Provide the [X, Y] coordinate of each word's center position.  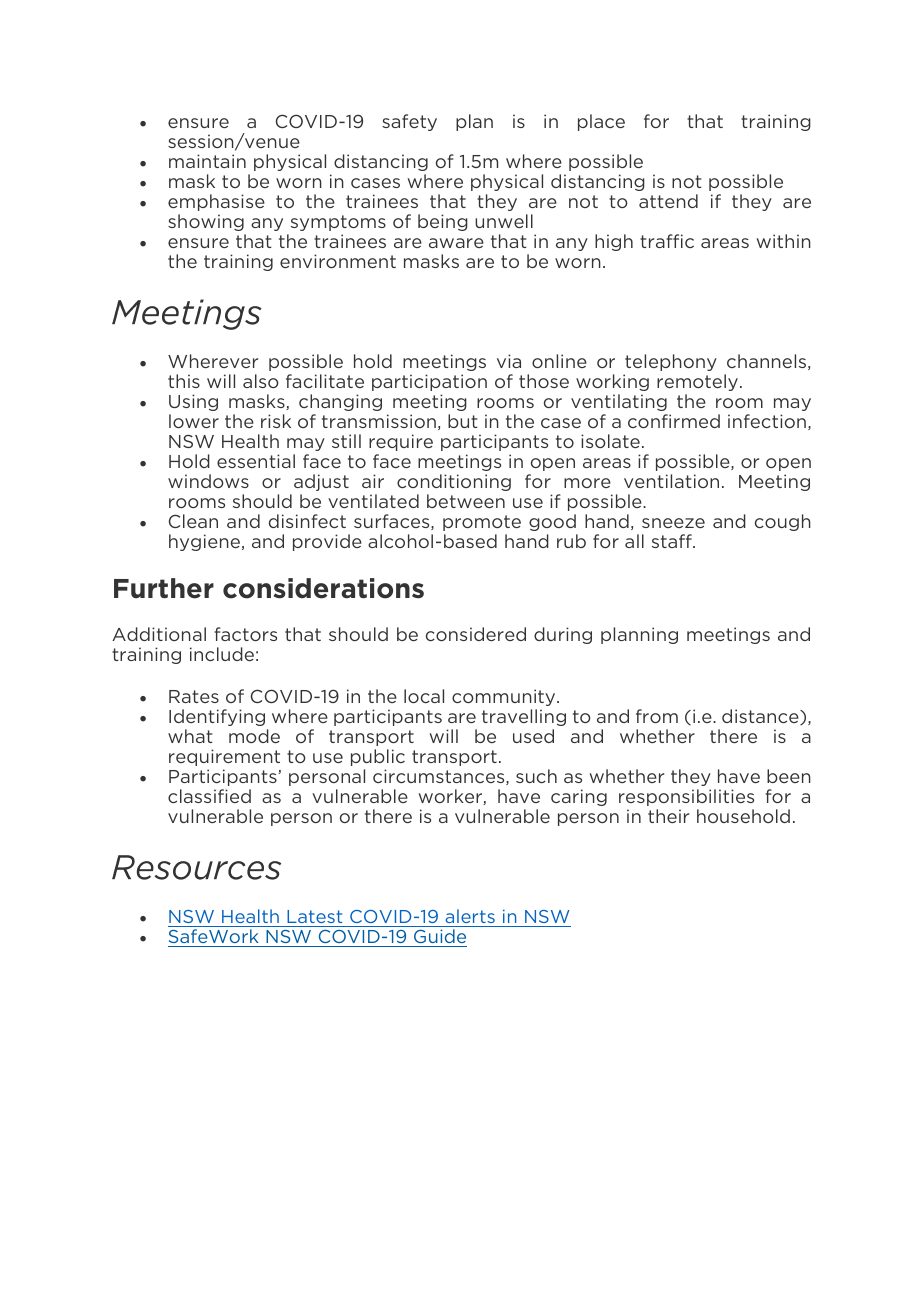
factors [245, 634]
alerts [470, 916]
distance [761, 717]
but [463, 421]
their [668, 816]
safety [409, 122]
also [261, 381]
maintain [207, 161]
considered [476, 634]
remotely [697, 382]
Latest [314, 916]
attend [668, 201]
